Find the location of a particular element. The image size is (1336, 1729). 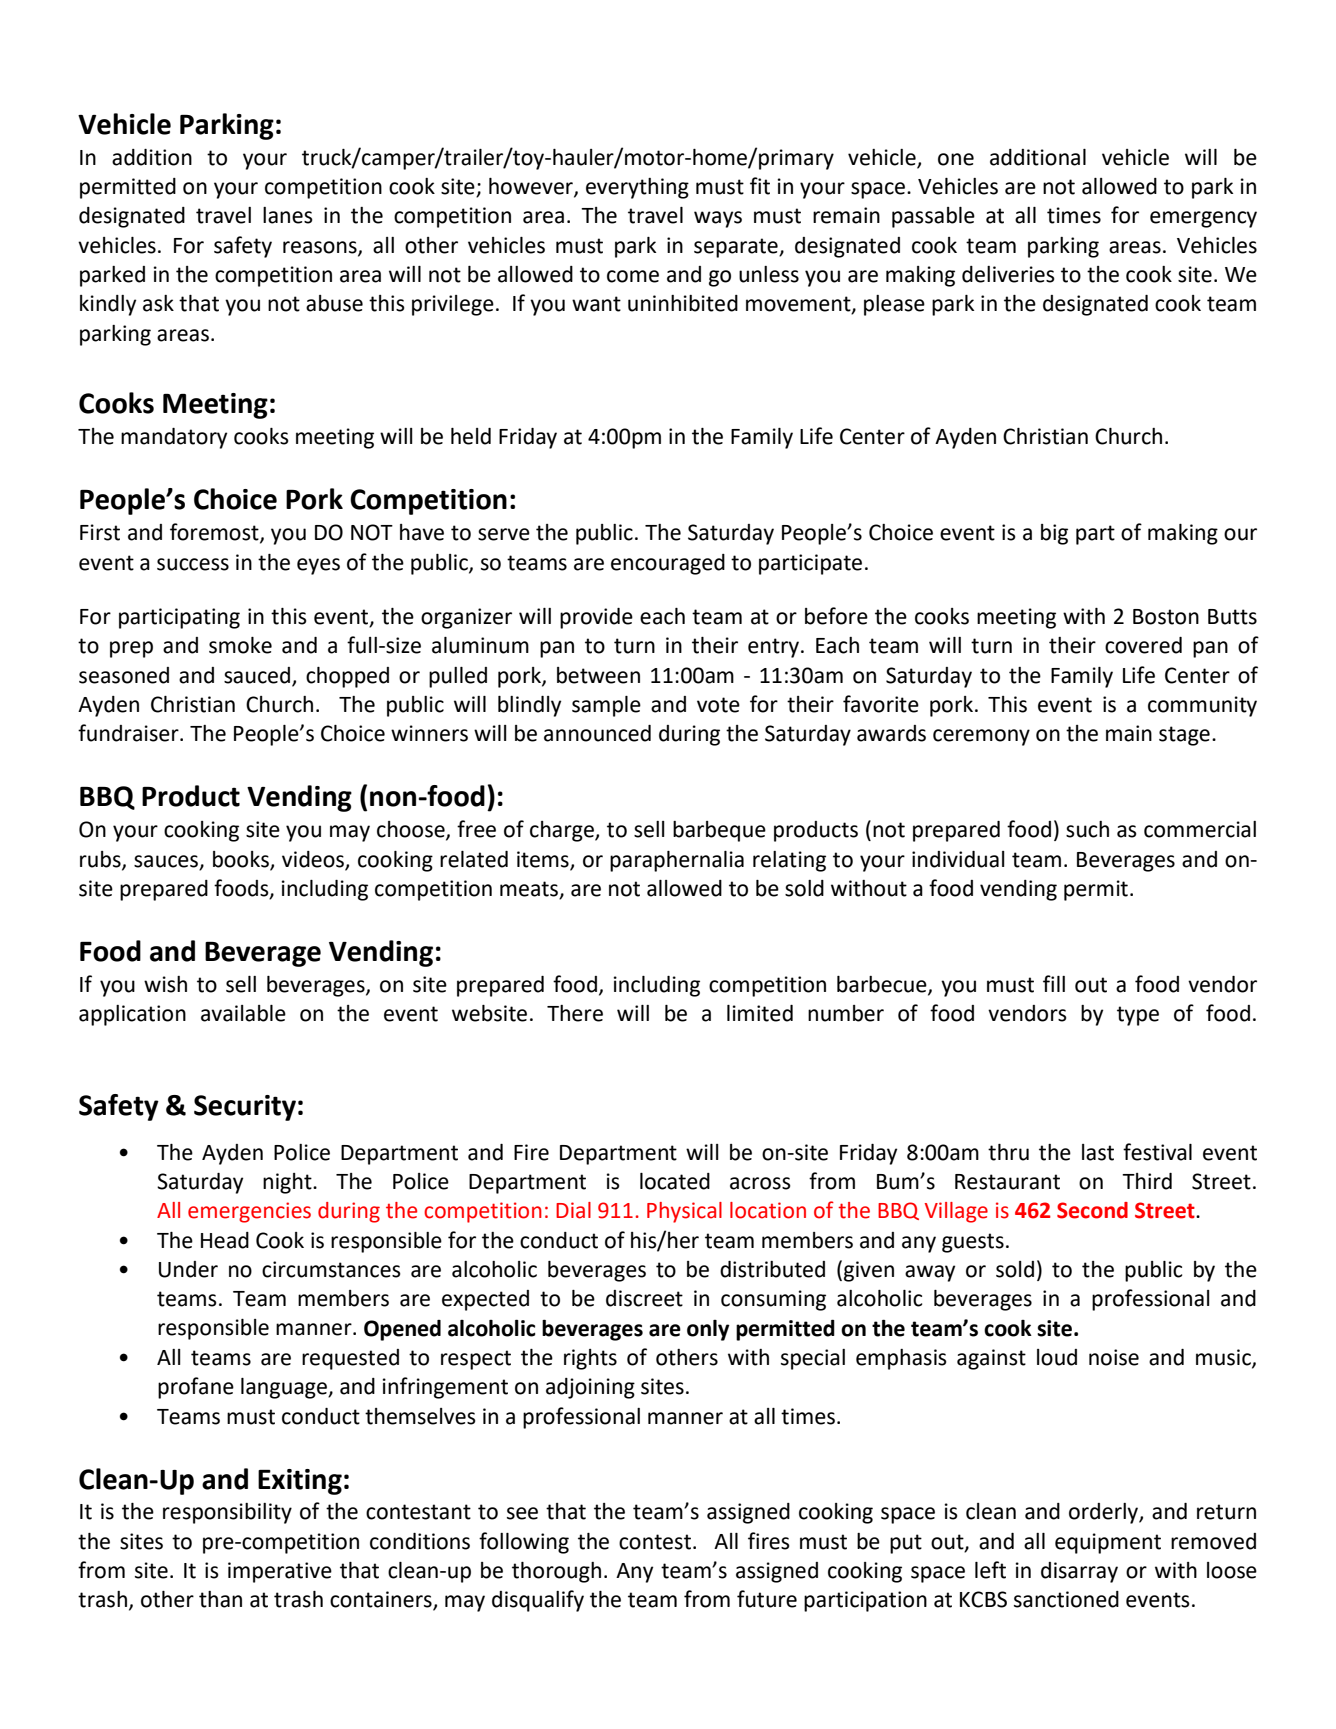

thorough is located at coordinates (556, 1572).
